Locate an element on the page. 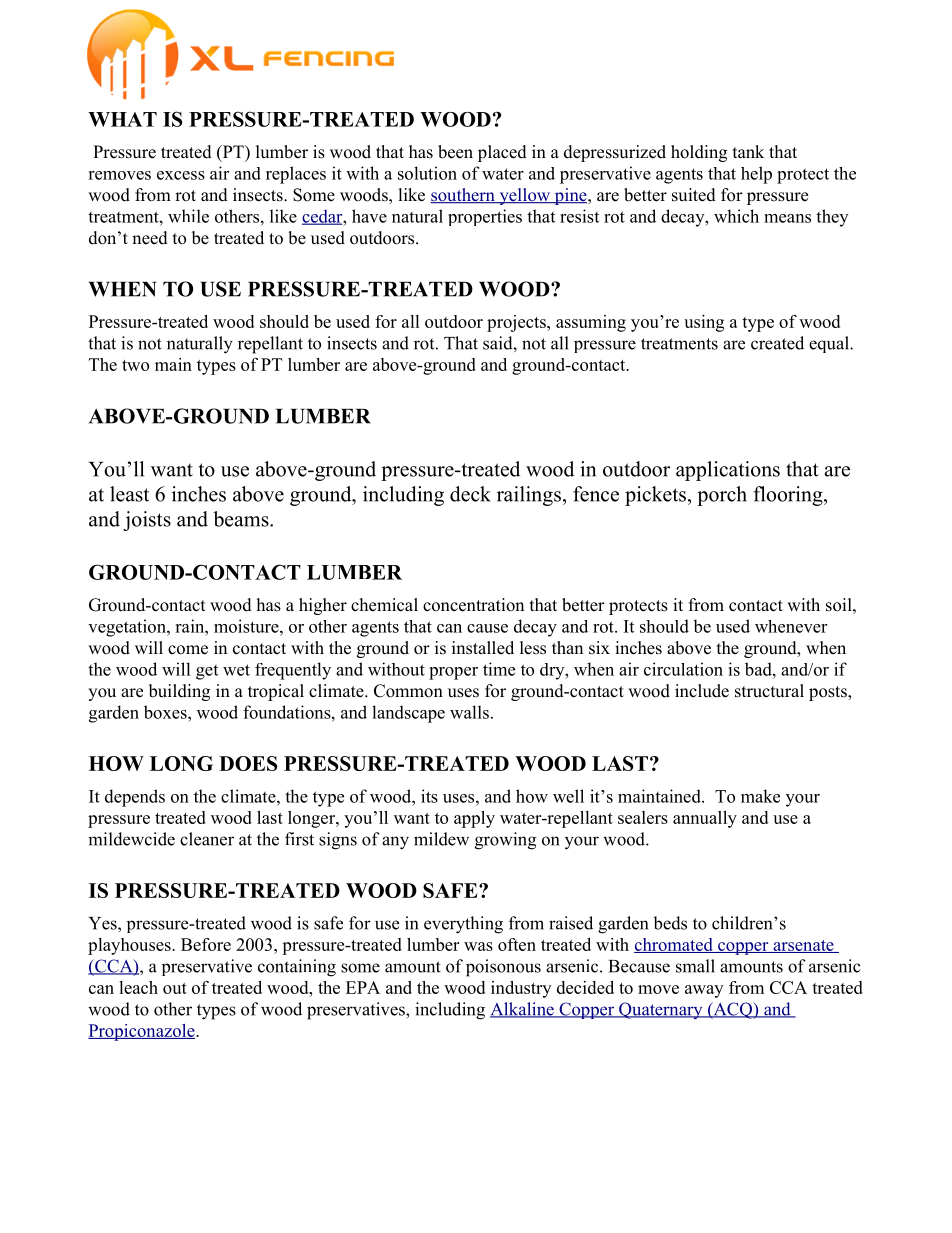 The image size is (952, 1233). leach is located at coordinates (138, 987).
